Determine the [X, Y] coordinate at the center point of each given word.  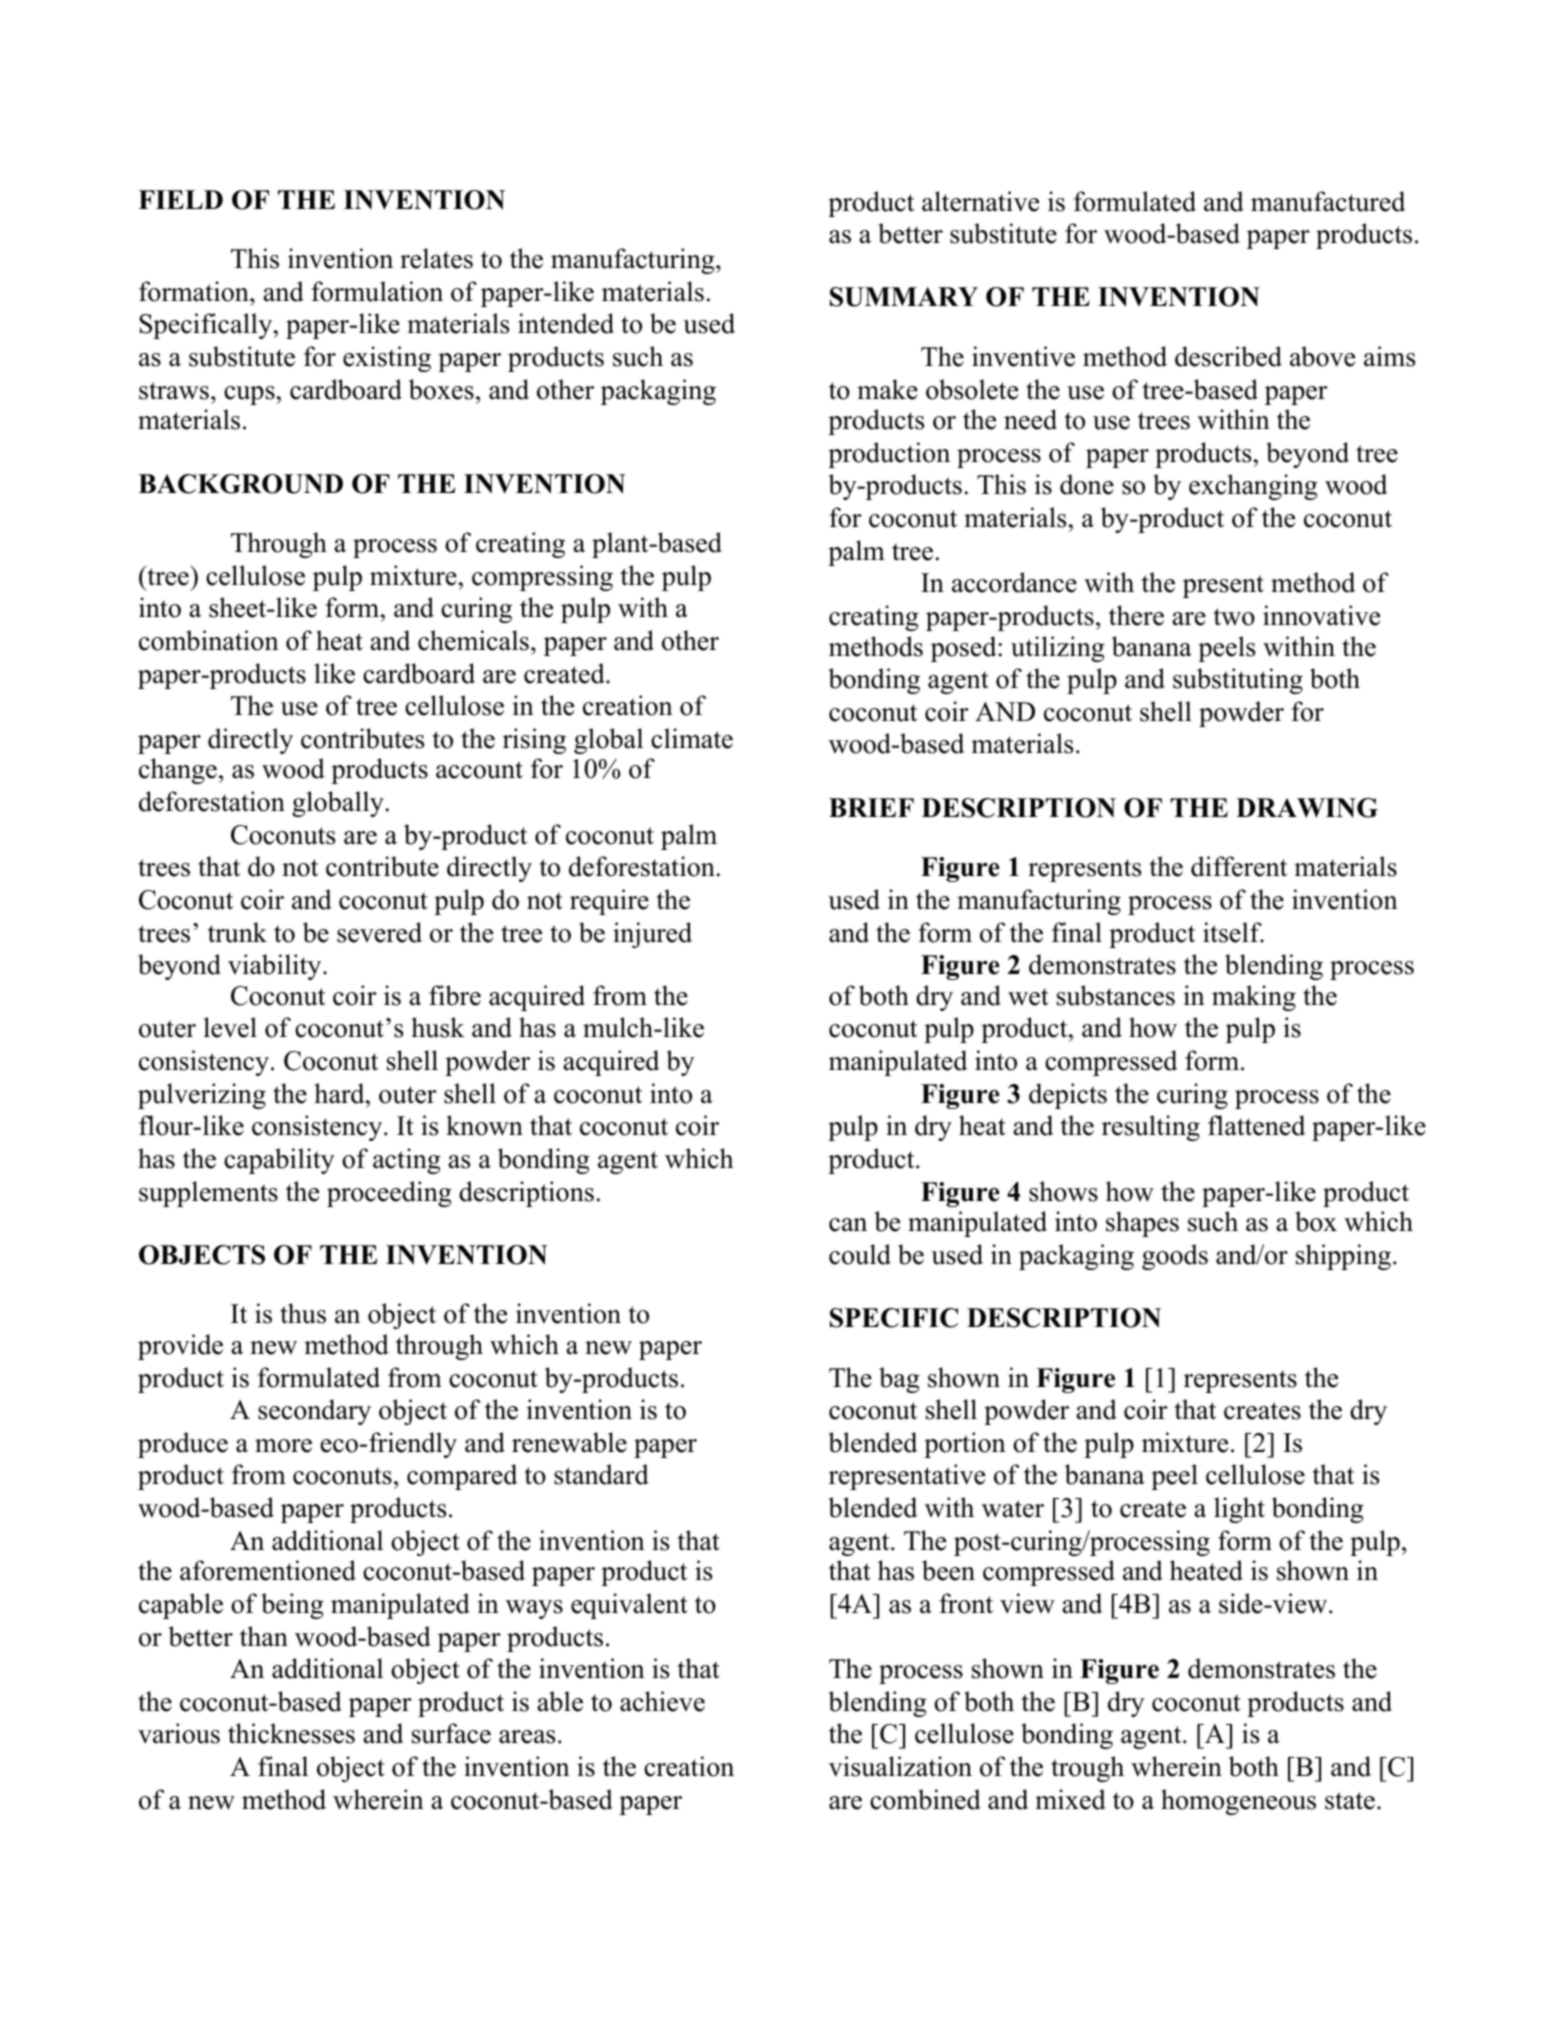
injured [652, 935]
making [1254, 998]
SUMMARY [904, 297]
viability [276, 967]
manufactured [1328, 201]
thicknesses [291, 1733]
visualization [900, 1766]
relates [436, 258]
